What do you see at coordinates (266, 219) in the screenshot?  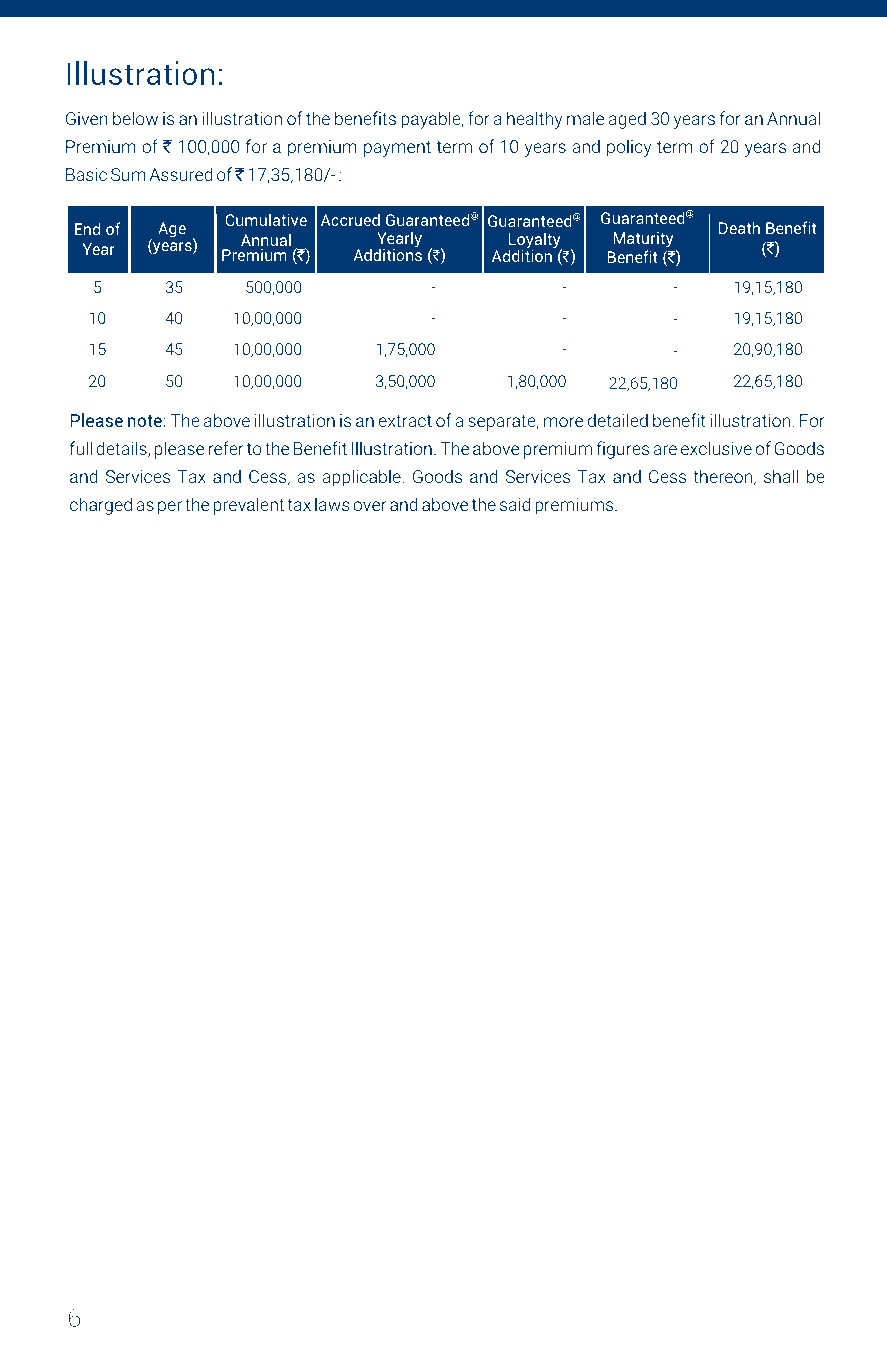 I see `Cumulative` at bounding box center [266, 219].
